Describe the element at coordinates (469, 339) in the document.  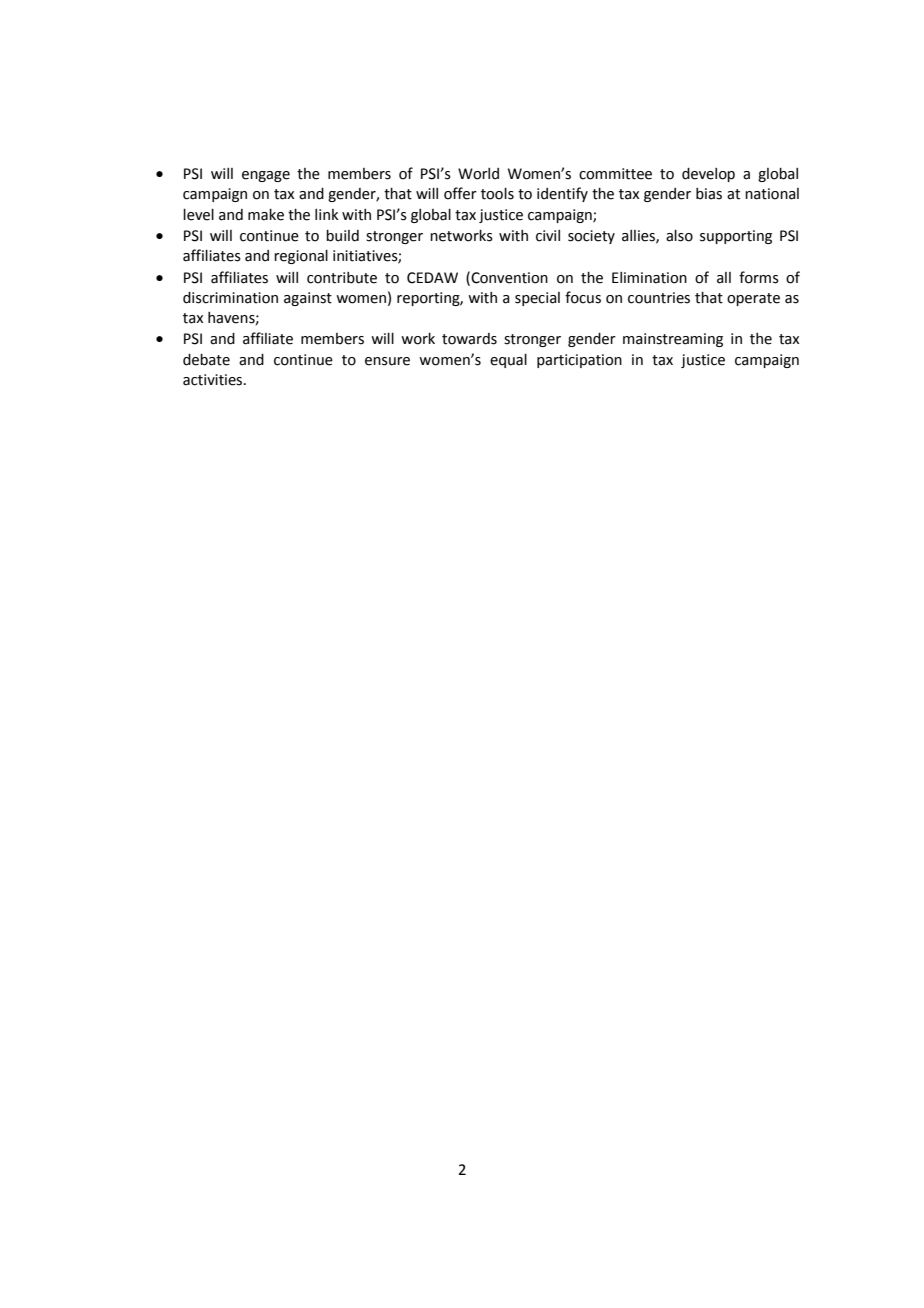
I see `towards` at that location.
